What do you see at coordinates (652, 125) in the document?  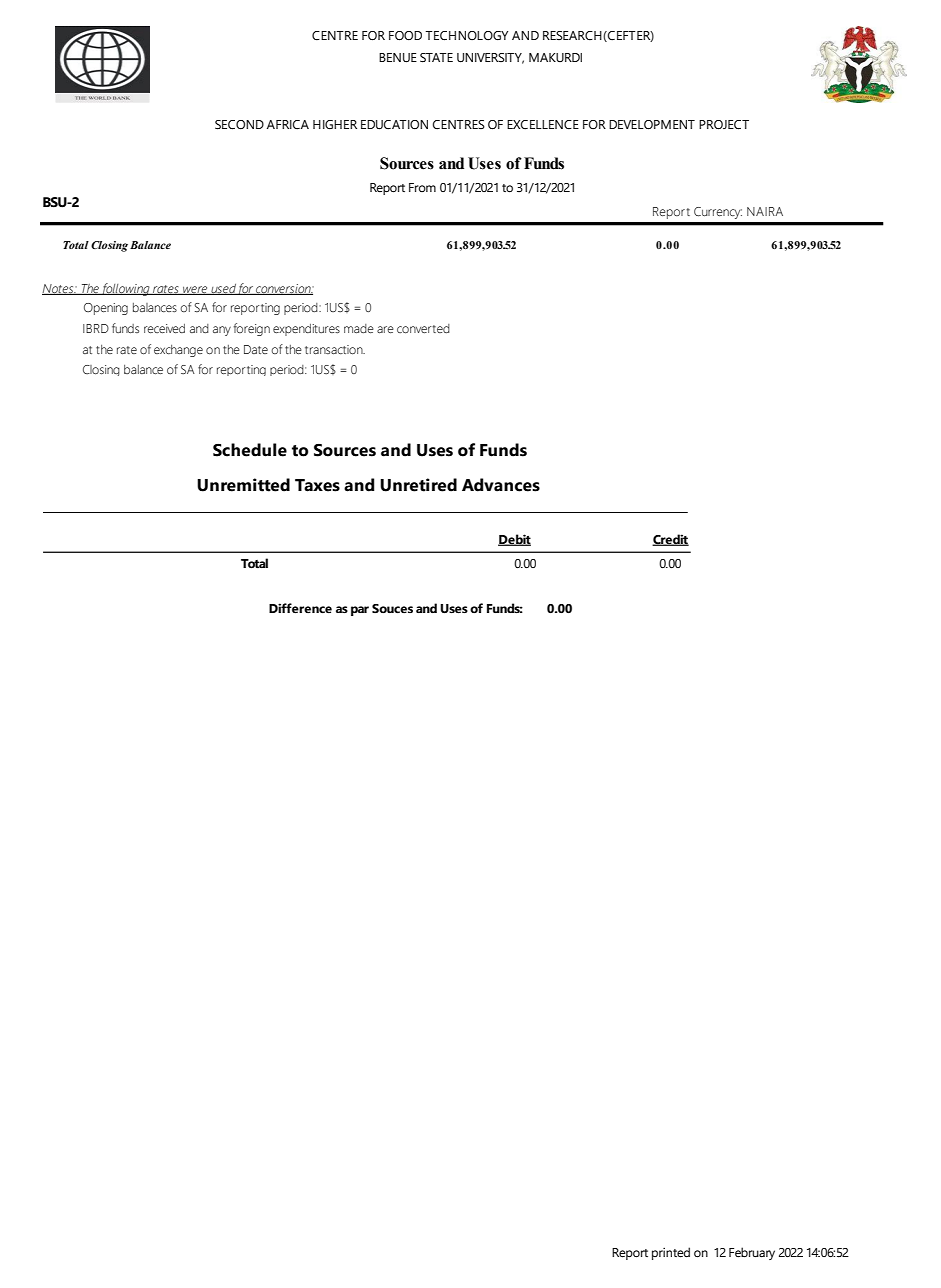 I see `DEVELOPMENT` at bounding box center [652, 125].
